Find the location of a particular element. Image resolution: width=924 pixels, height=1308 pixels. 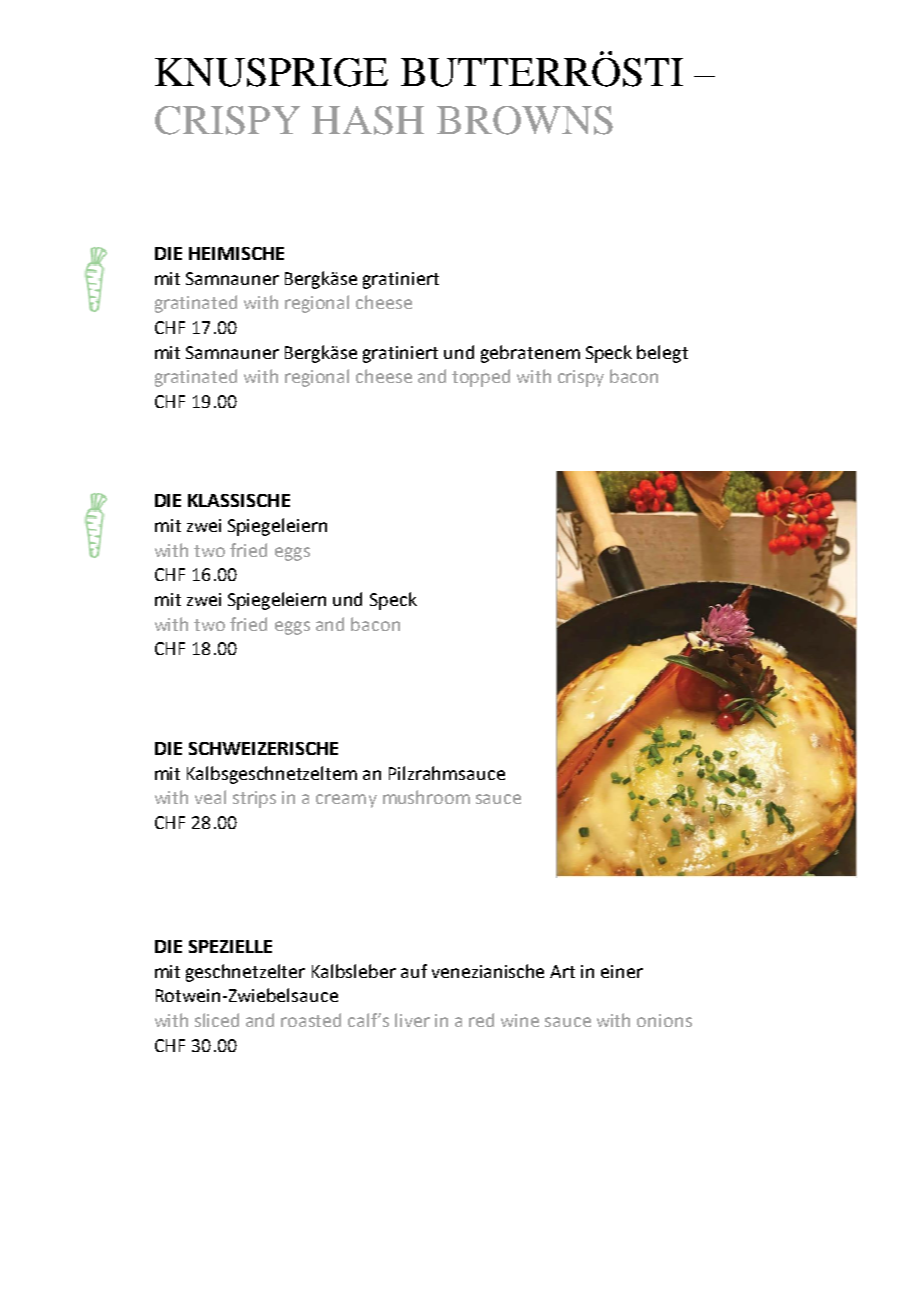

topped is located at coordinates (481, 378).
